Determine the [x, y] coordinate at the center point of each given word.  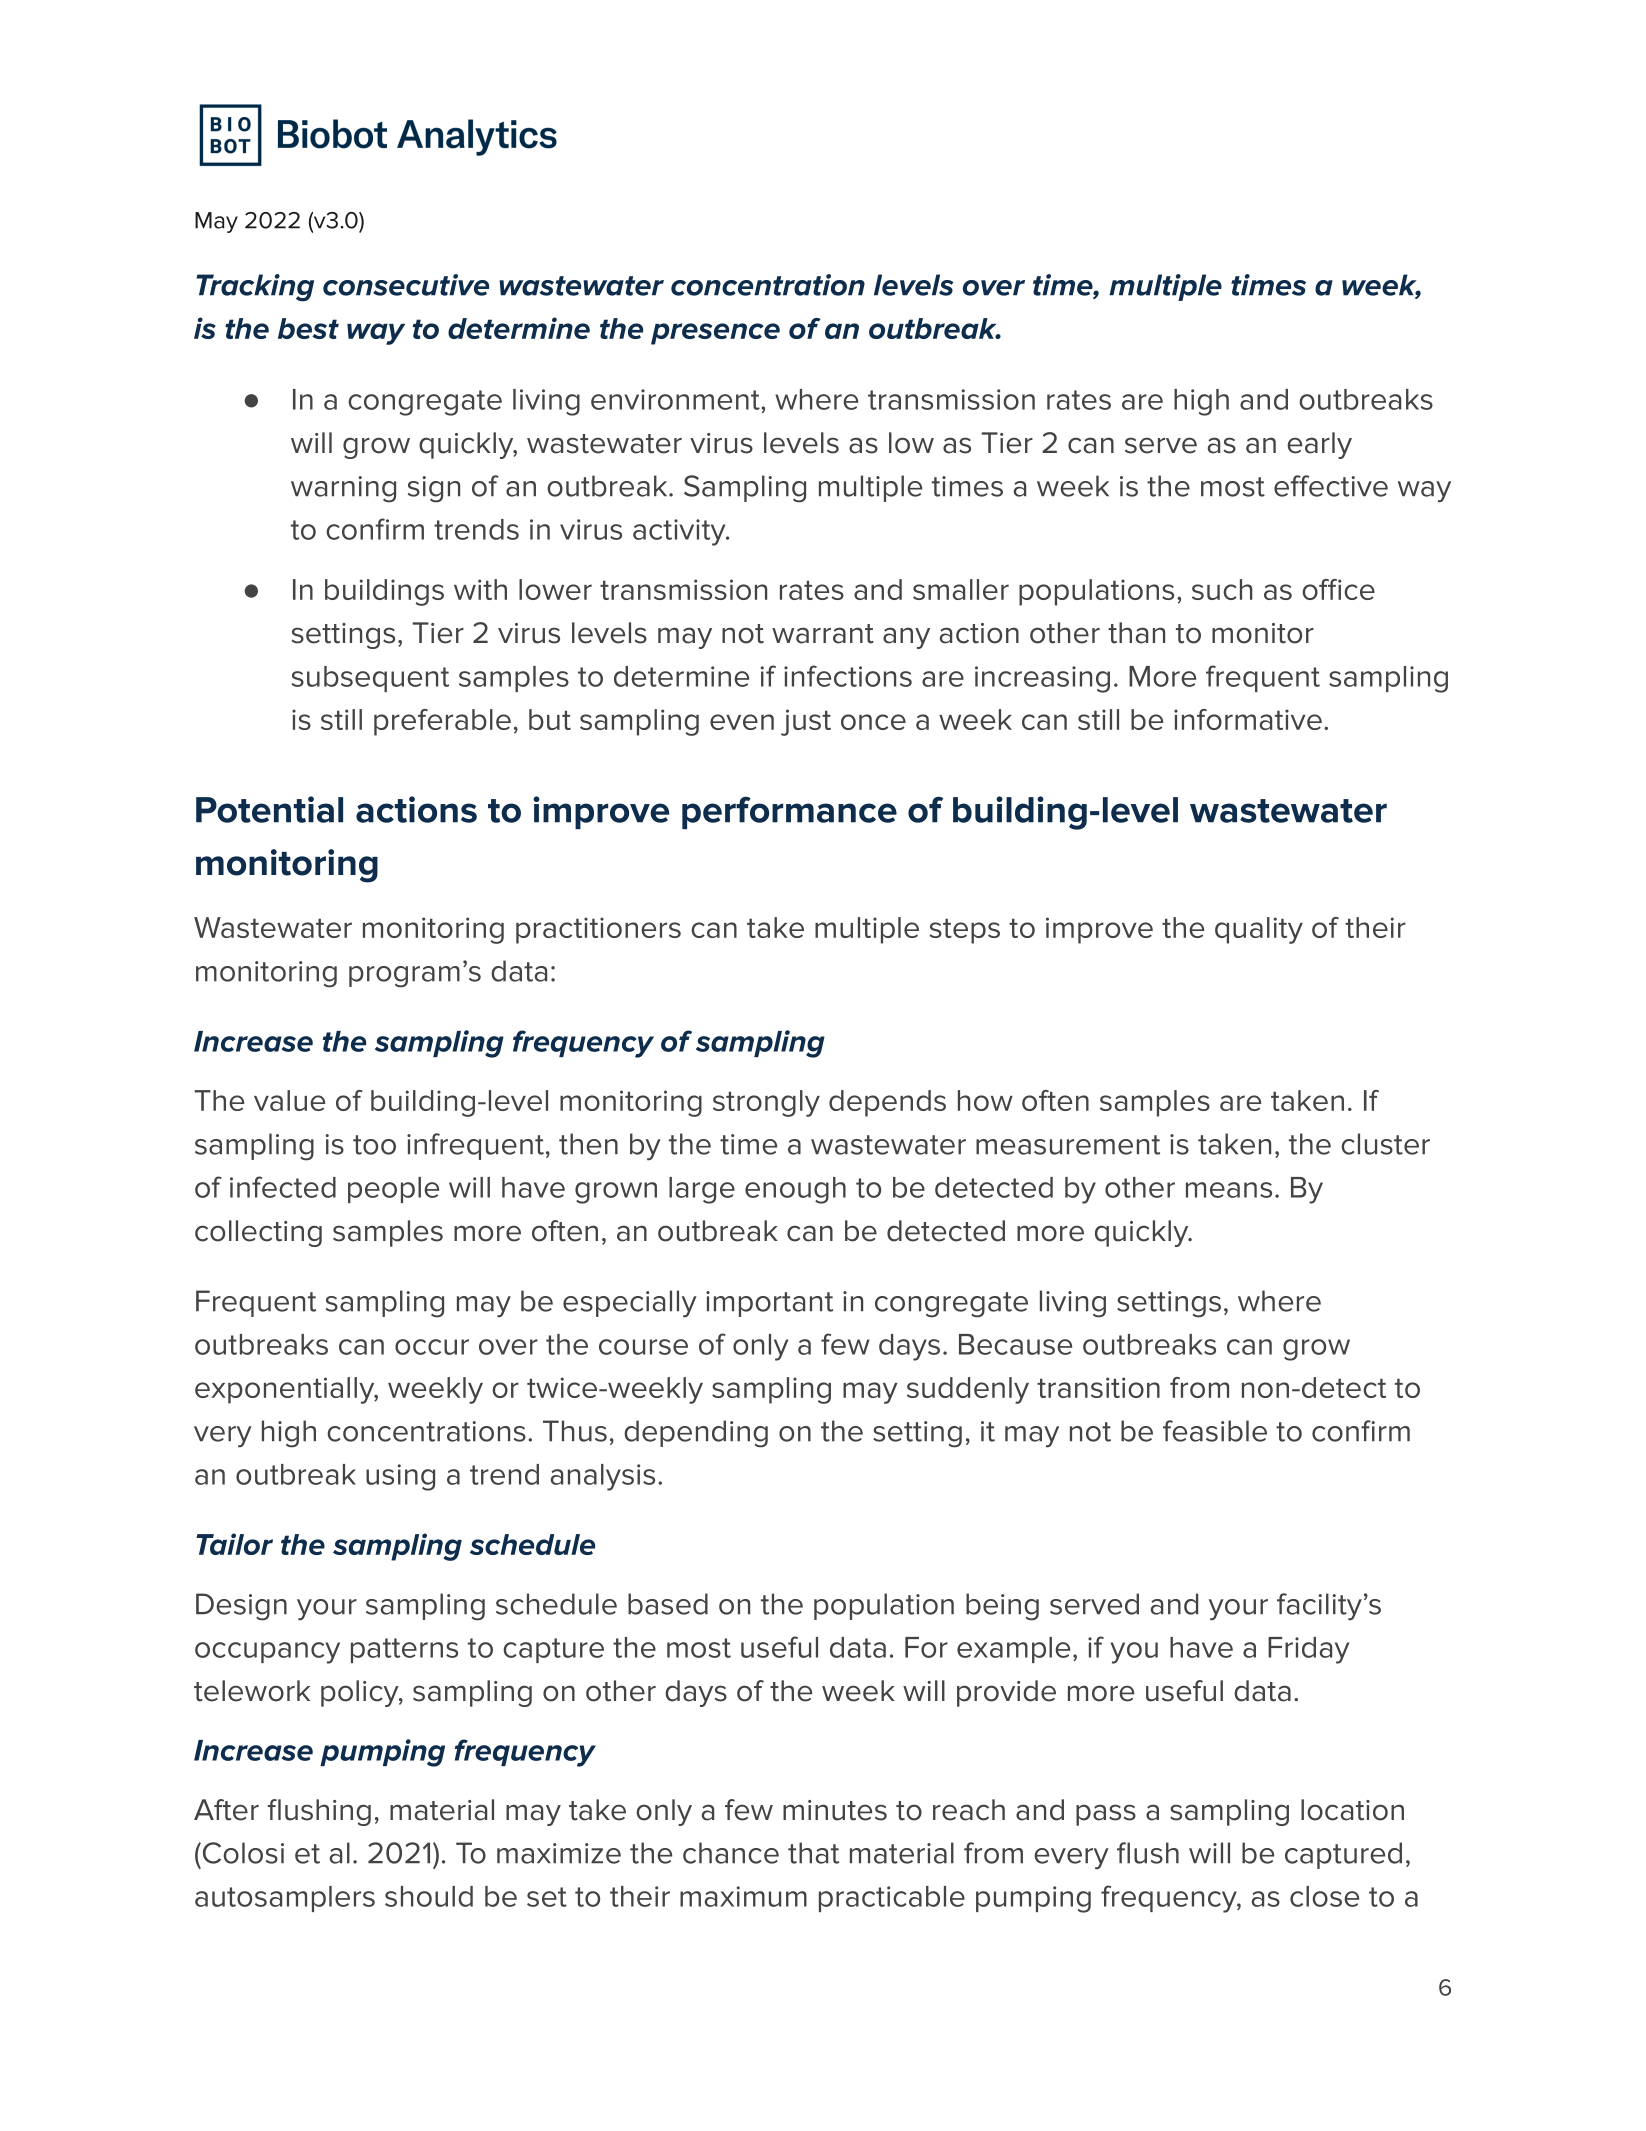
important [769, 1304]
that [813, 1853]
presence [715, 334]
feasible [1215, 1431]
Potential [269, 809]
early [1319, 445]
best [308, 328]
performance [789, 813]
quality [1259, 930]
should [429, 1896]
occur [432, 1347]
